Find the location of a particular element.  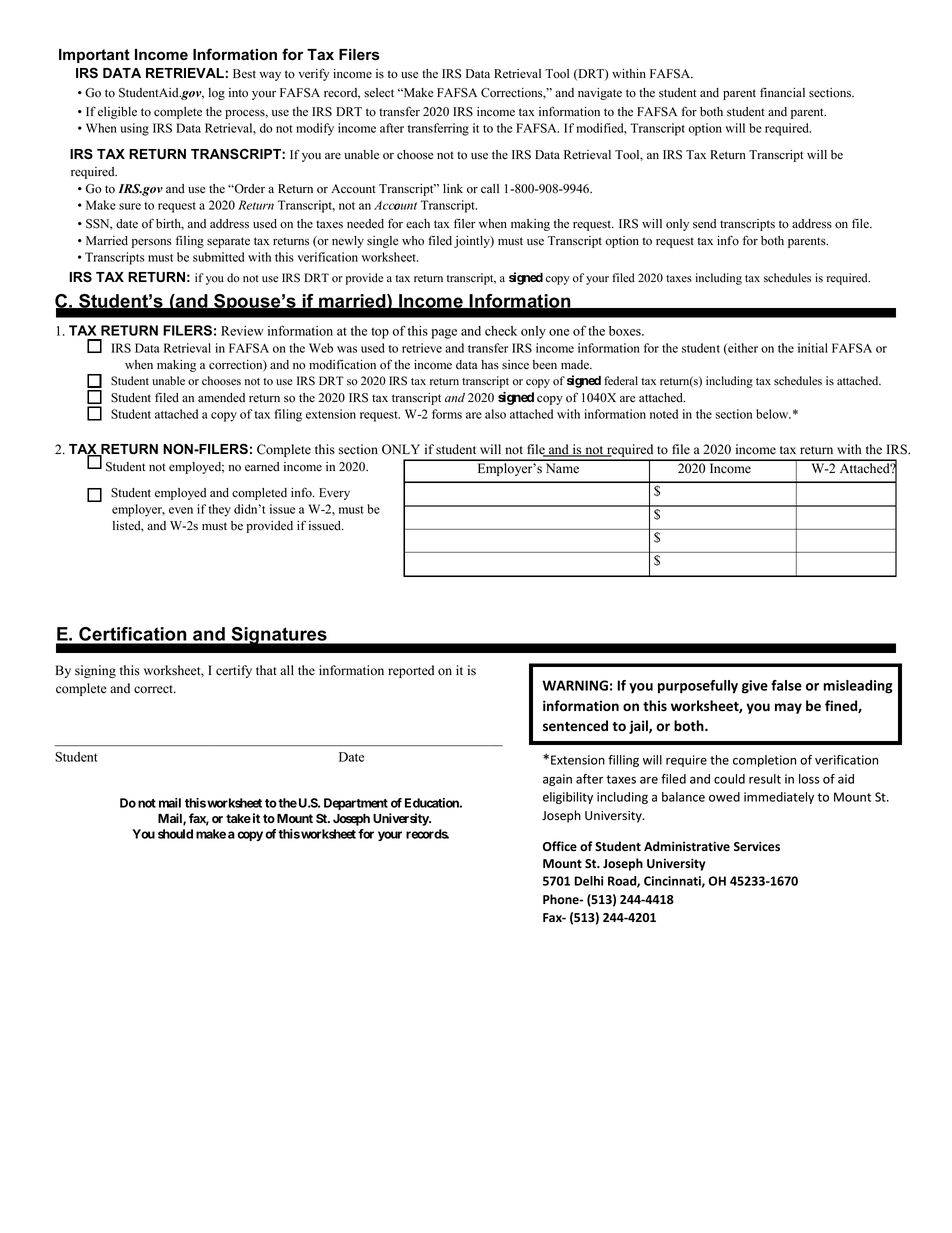

select is located at coordinates (379, 93).
